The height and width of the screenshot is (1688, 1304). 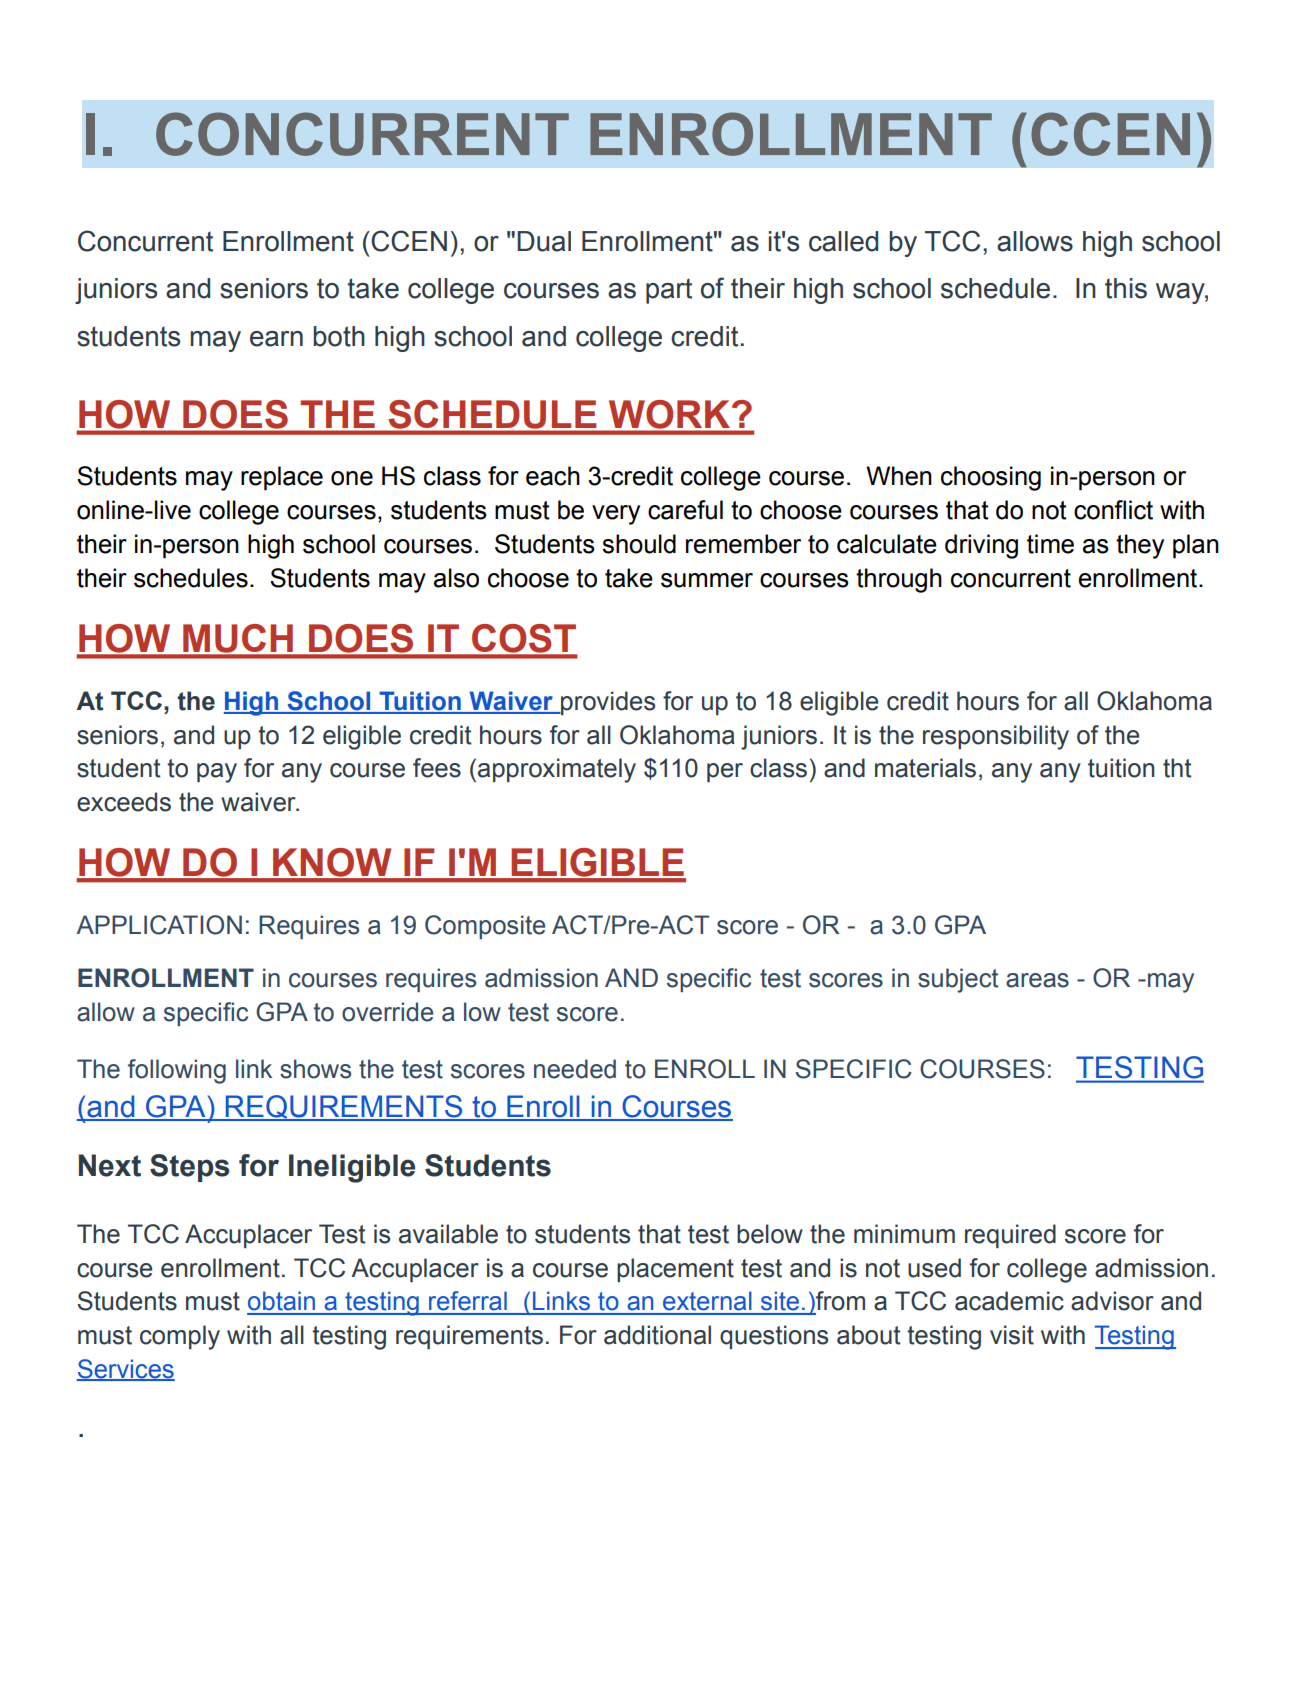 What do you see at coordinates (282, 478) in the screenshot?
I see `replace` at bounding box center [282, 478].
